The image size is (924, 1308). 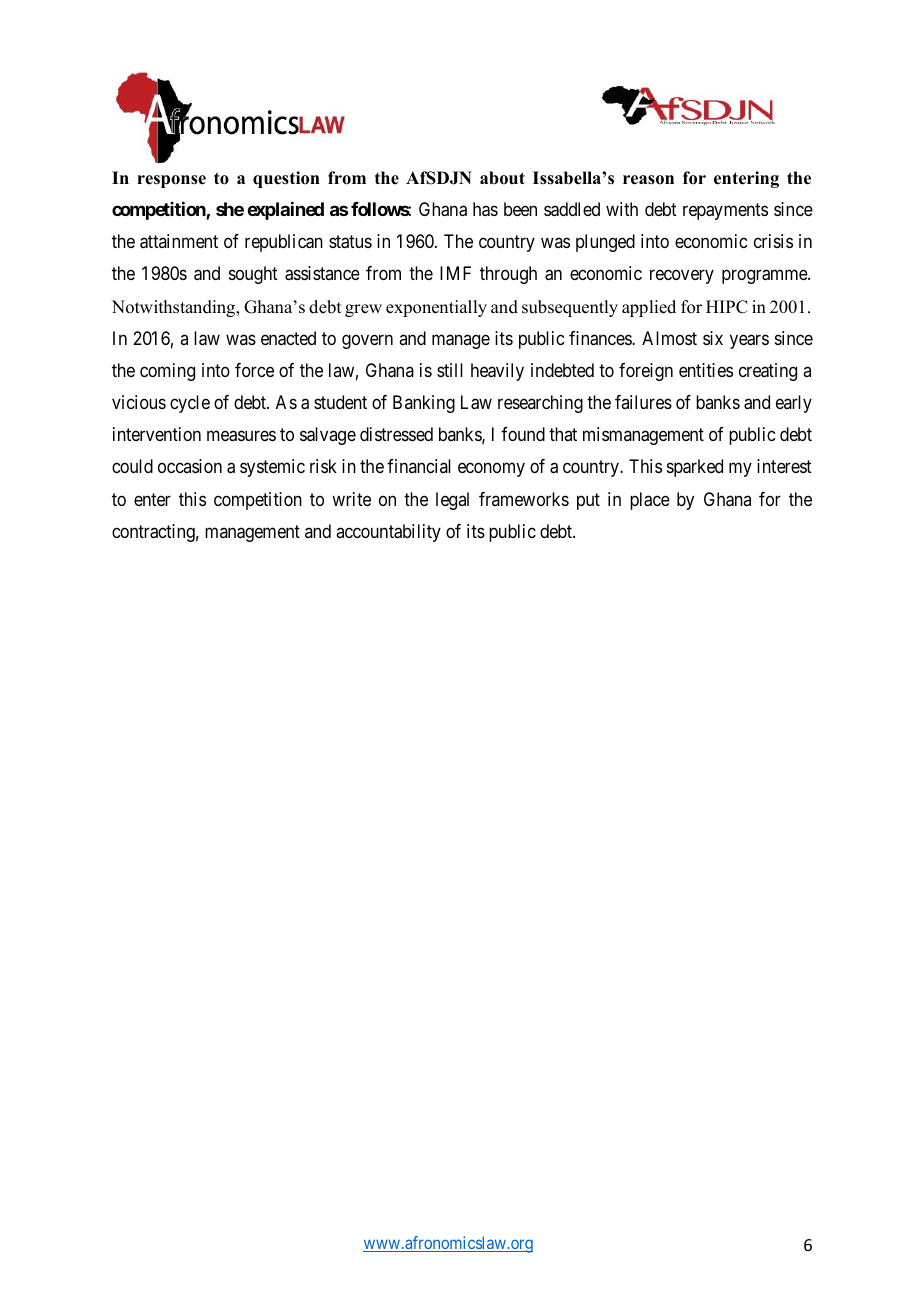 What do you see at coordinates (351, 499) in the screenshot?
I see `write` at bounding box center [351, 499].
